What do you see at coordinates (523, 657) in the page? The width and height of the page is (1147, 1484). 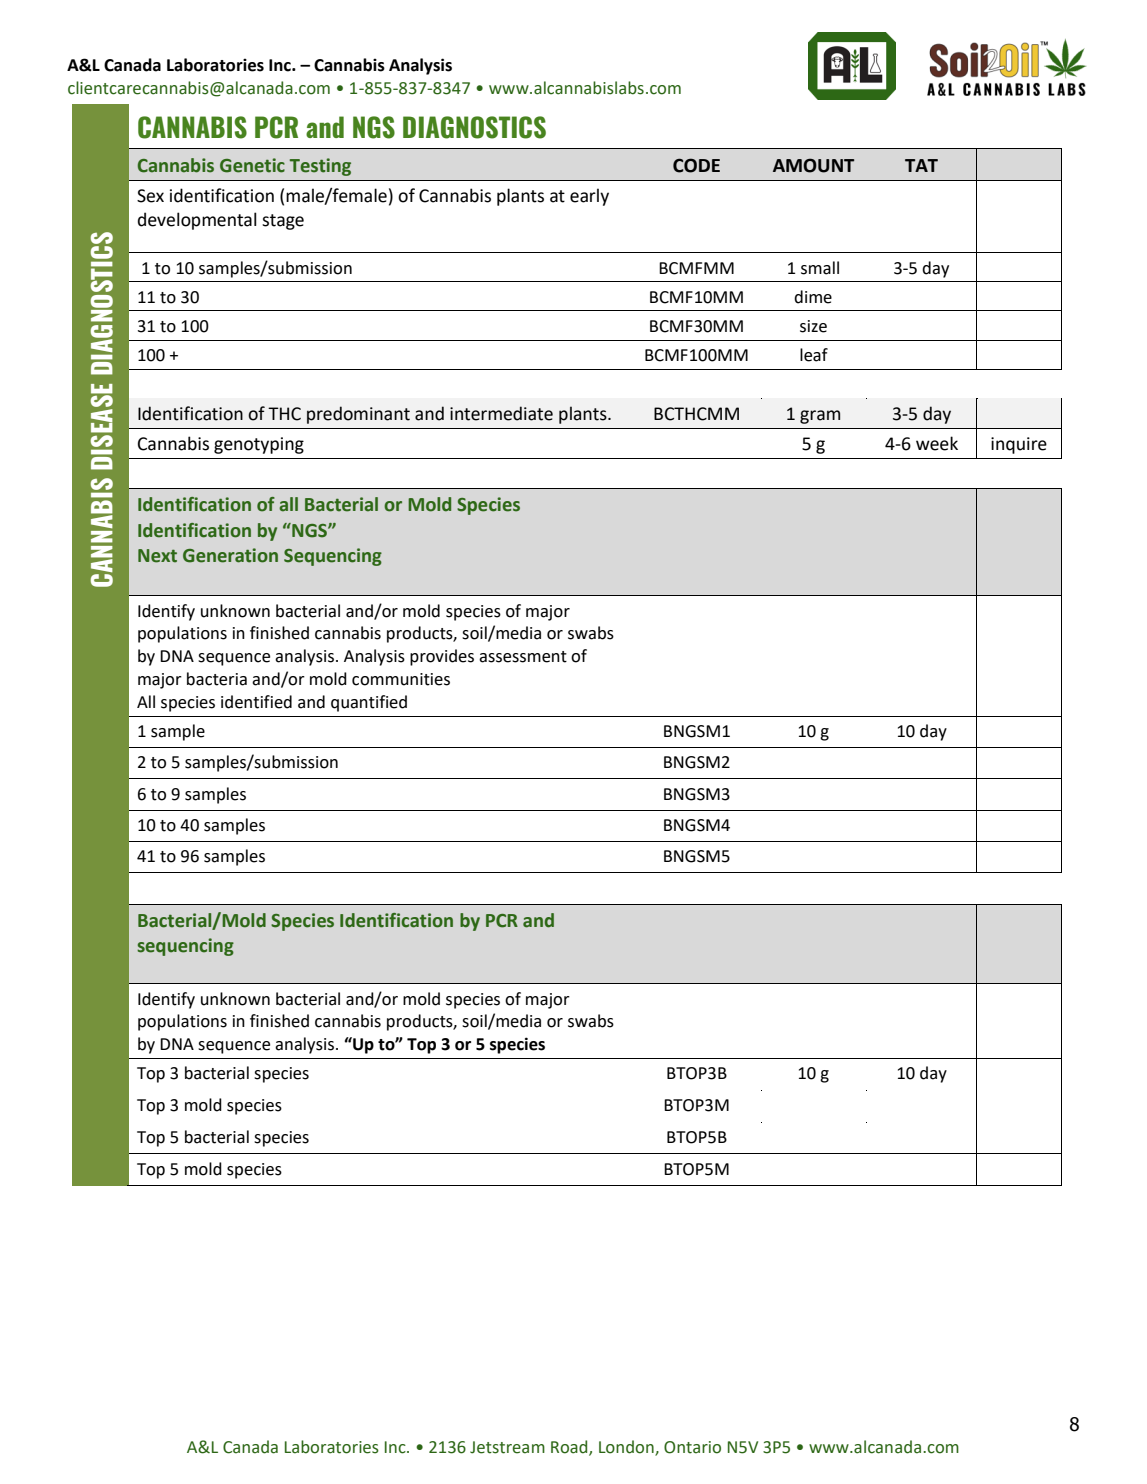 I see `assessment` at bounding box center [523, 657].
